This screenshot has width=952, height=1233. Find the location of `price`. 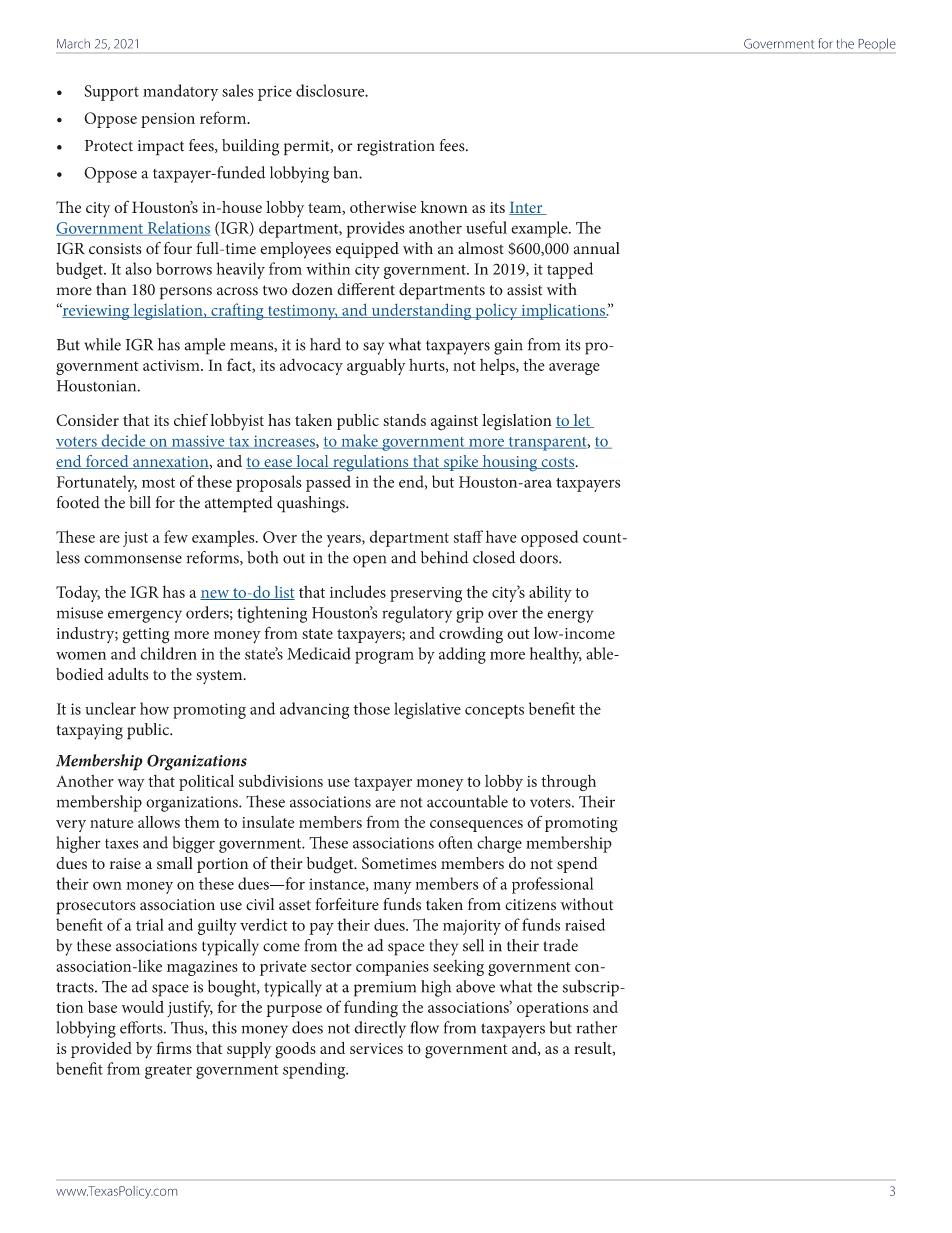

price is located at coordinates (275, 93).
